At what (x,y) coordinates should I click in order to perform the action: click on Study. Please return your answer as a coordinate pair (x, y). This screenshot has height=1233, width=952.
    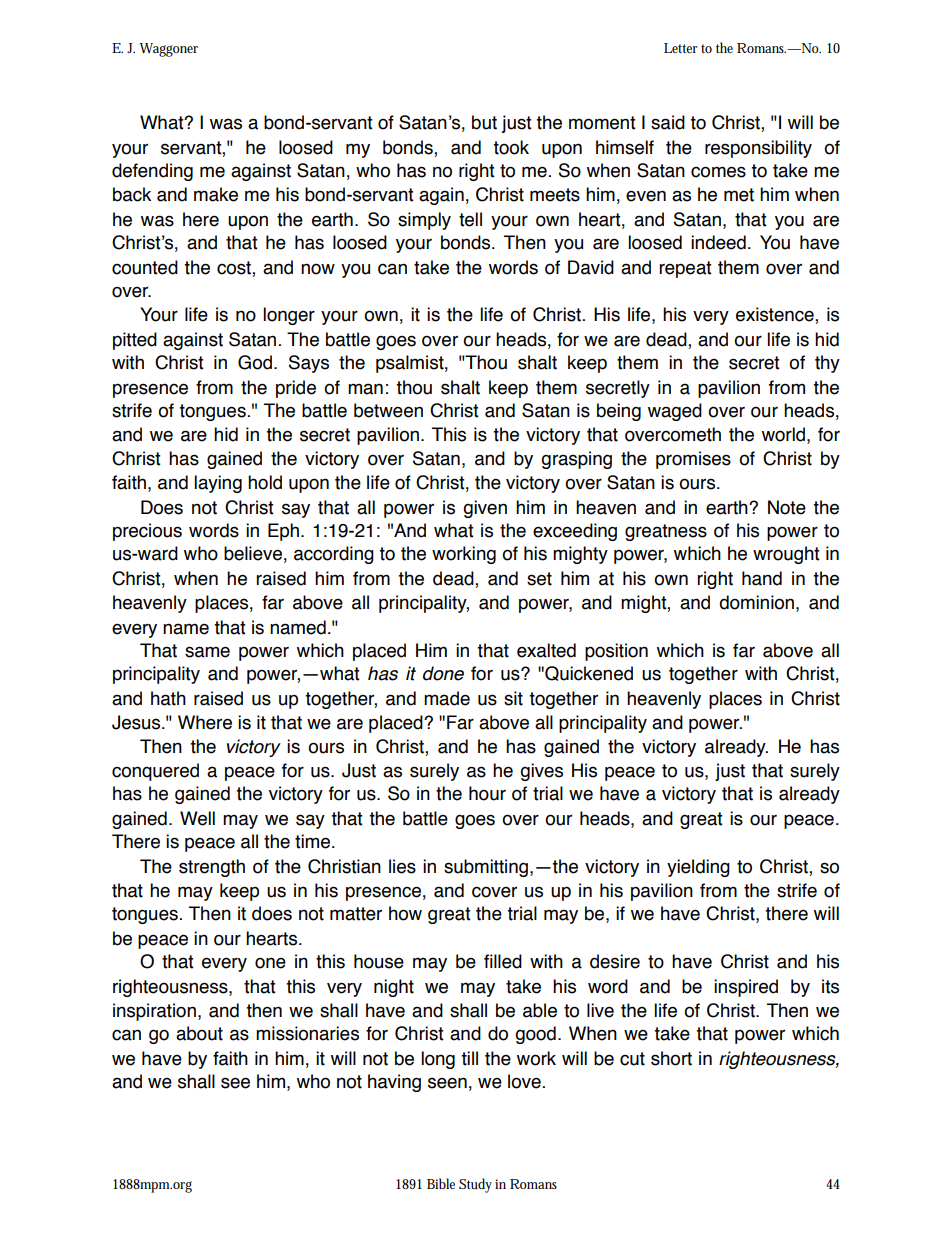
    Looking at the image, I should click on (475, 1185).
